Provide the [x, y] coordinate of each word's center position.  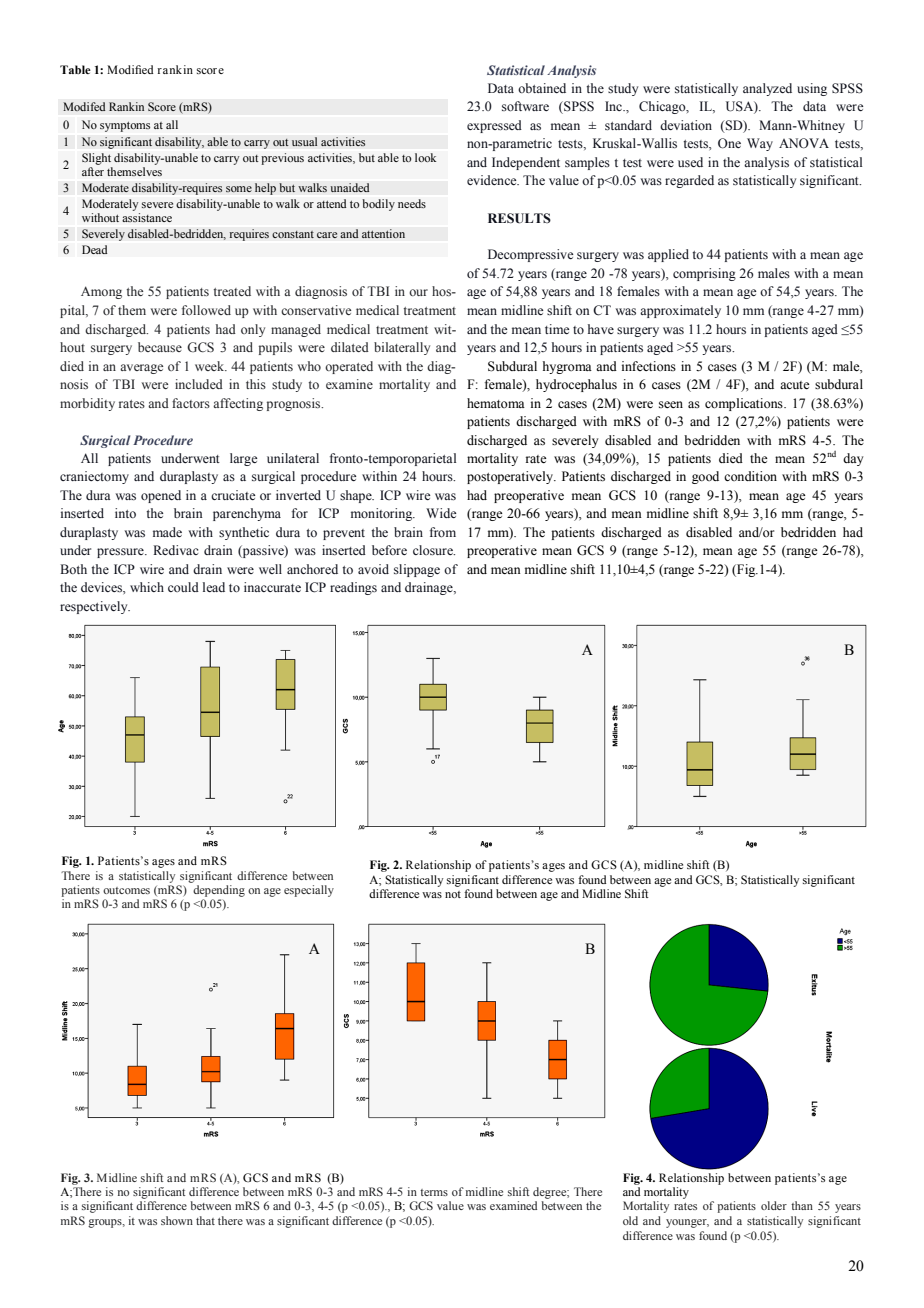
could [183, 587]
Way [760, 144]
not [453, 894]
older [774, 1205]
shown [177, 1220]
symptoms [125, 127]
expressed [494, 126]
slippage [417, 570]
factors [191, 403]
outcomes [126, 890]
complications [745, 404]
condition [750, 476]
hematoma [496, 403]
